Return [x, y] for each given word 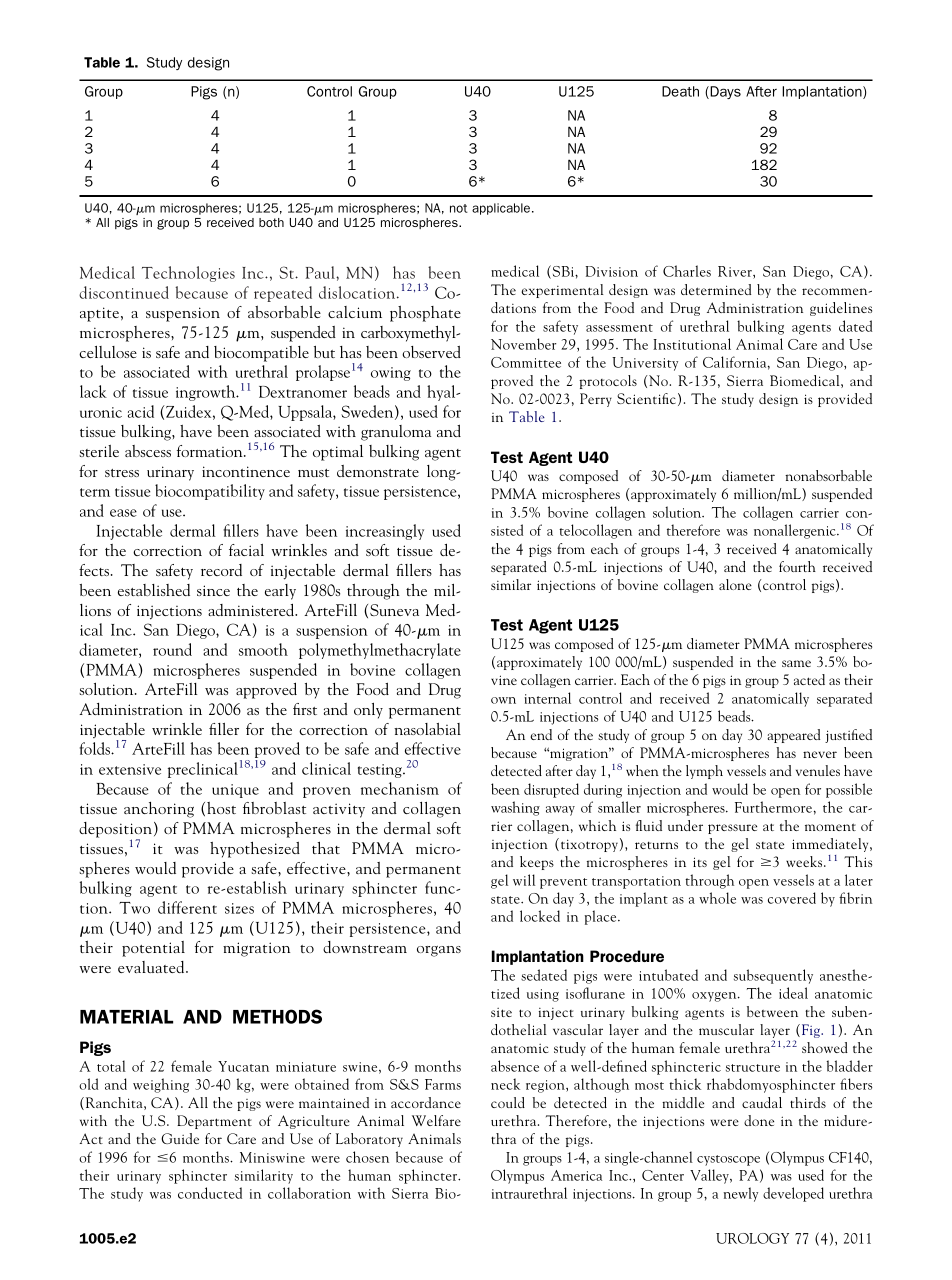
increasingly [385, 532]
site [501, 1012]
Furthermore [773, 807]
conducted [210, 1193]
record [221, 570]
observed [431, 352]
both [271, 222]
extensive [130, 769]
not [459, 208]
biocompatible [261, 354]
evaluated [152, 967]
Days [724, 92]
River [736, 272]
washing [515, 808]
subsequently [773, 976]
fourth [797, 566]
